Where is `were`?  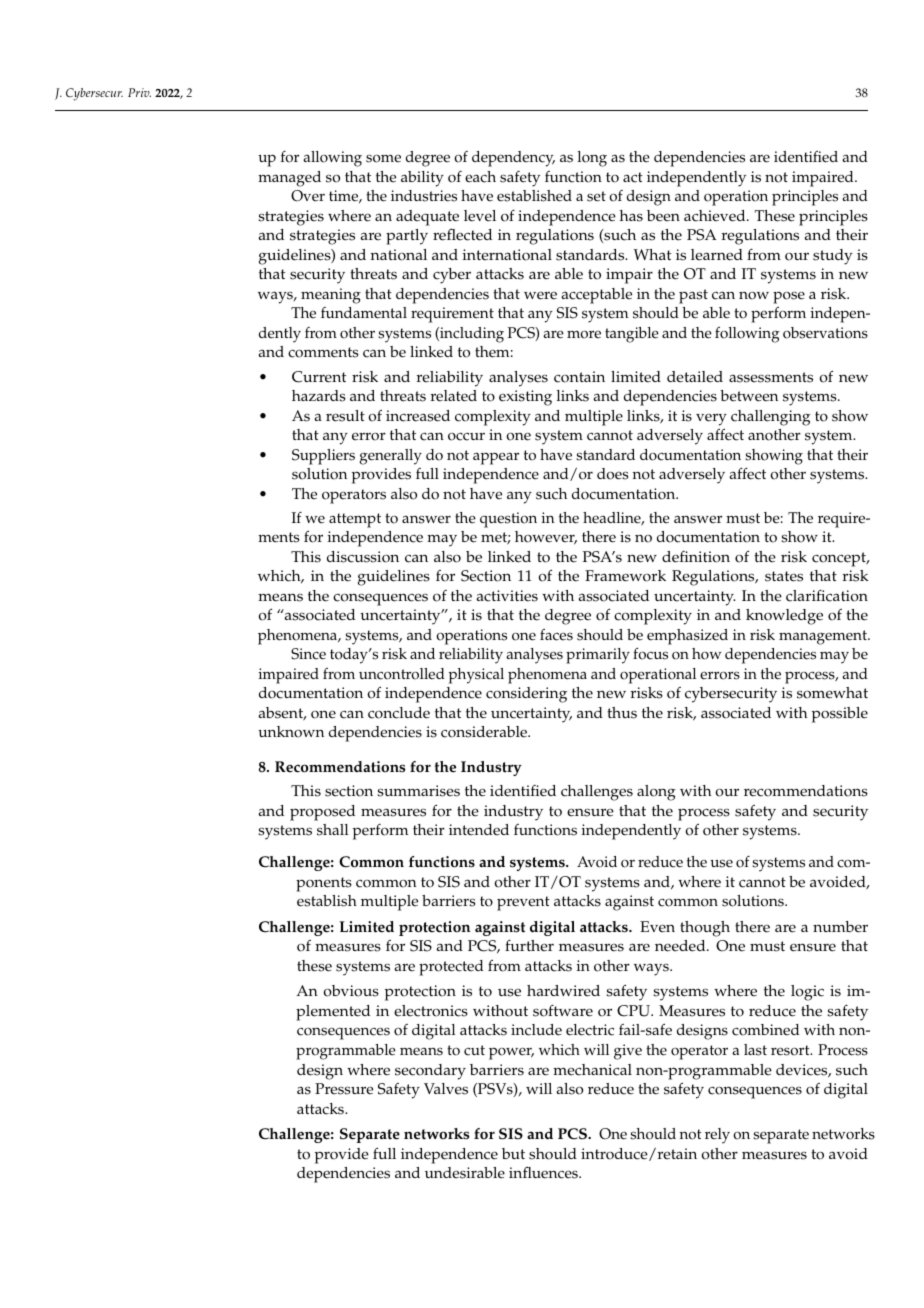
were is located at coordinates (540, 295).
